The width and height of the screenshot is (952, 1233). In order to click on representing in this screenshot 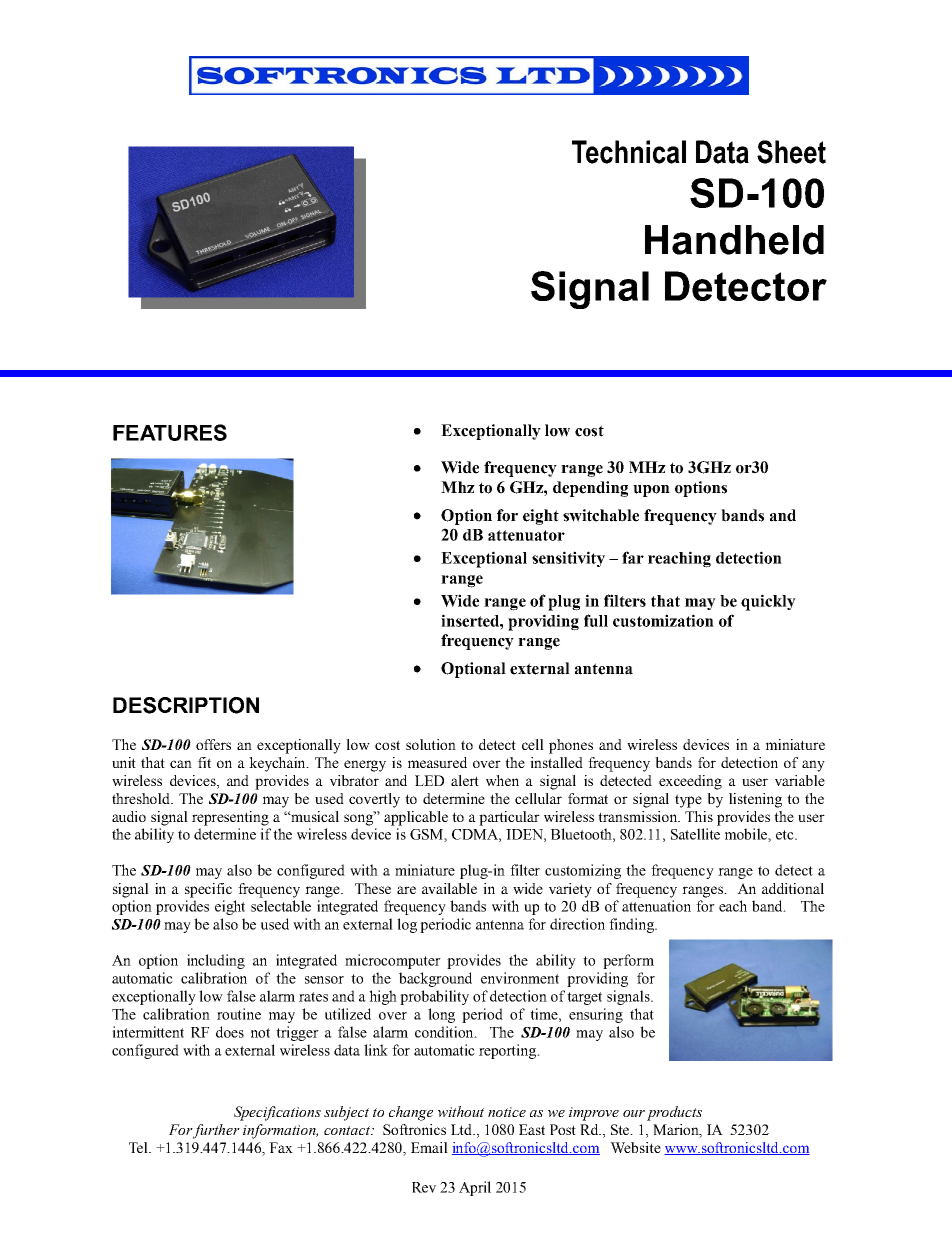, I will do `click(230, 818)`.
